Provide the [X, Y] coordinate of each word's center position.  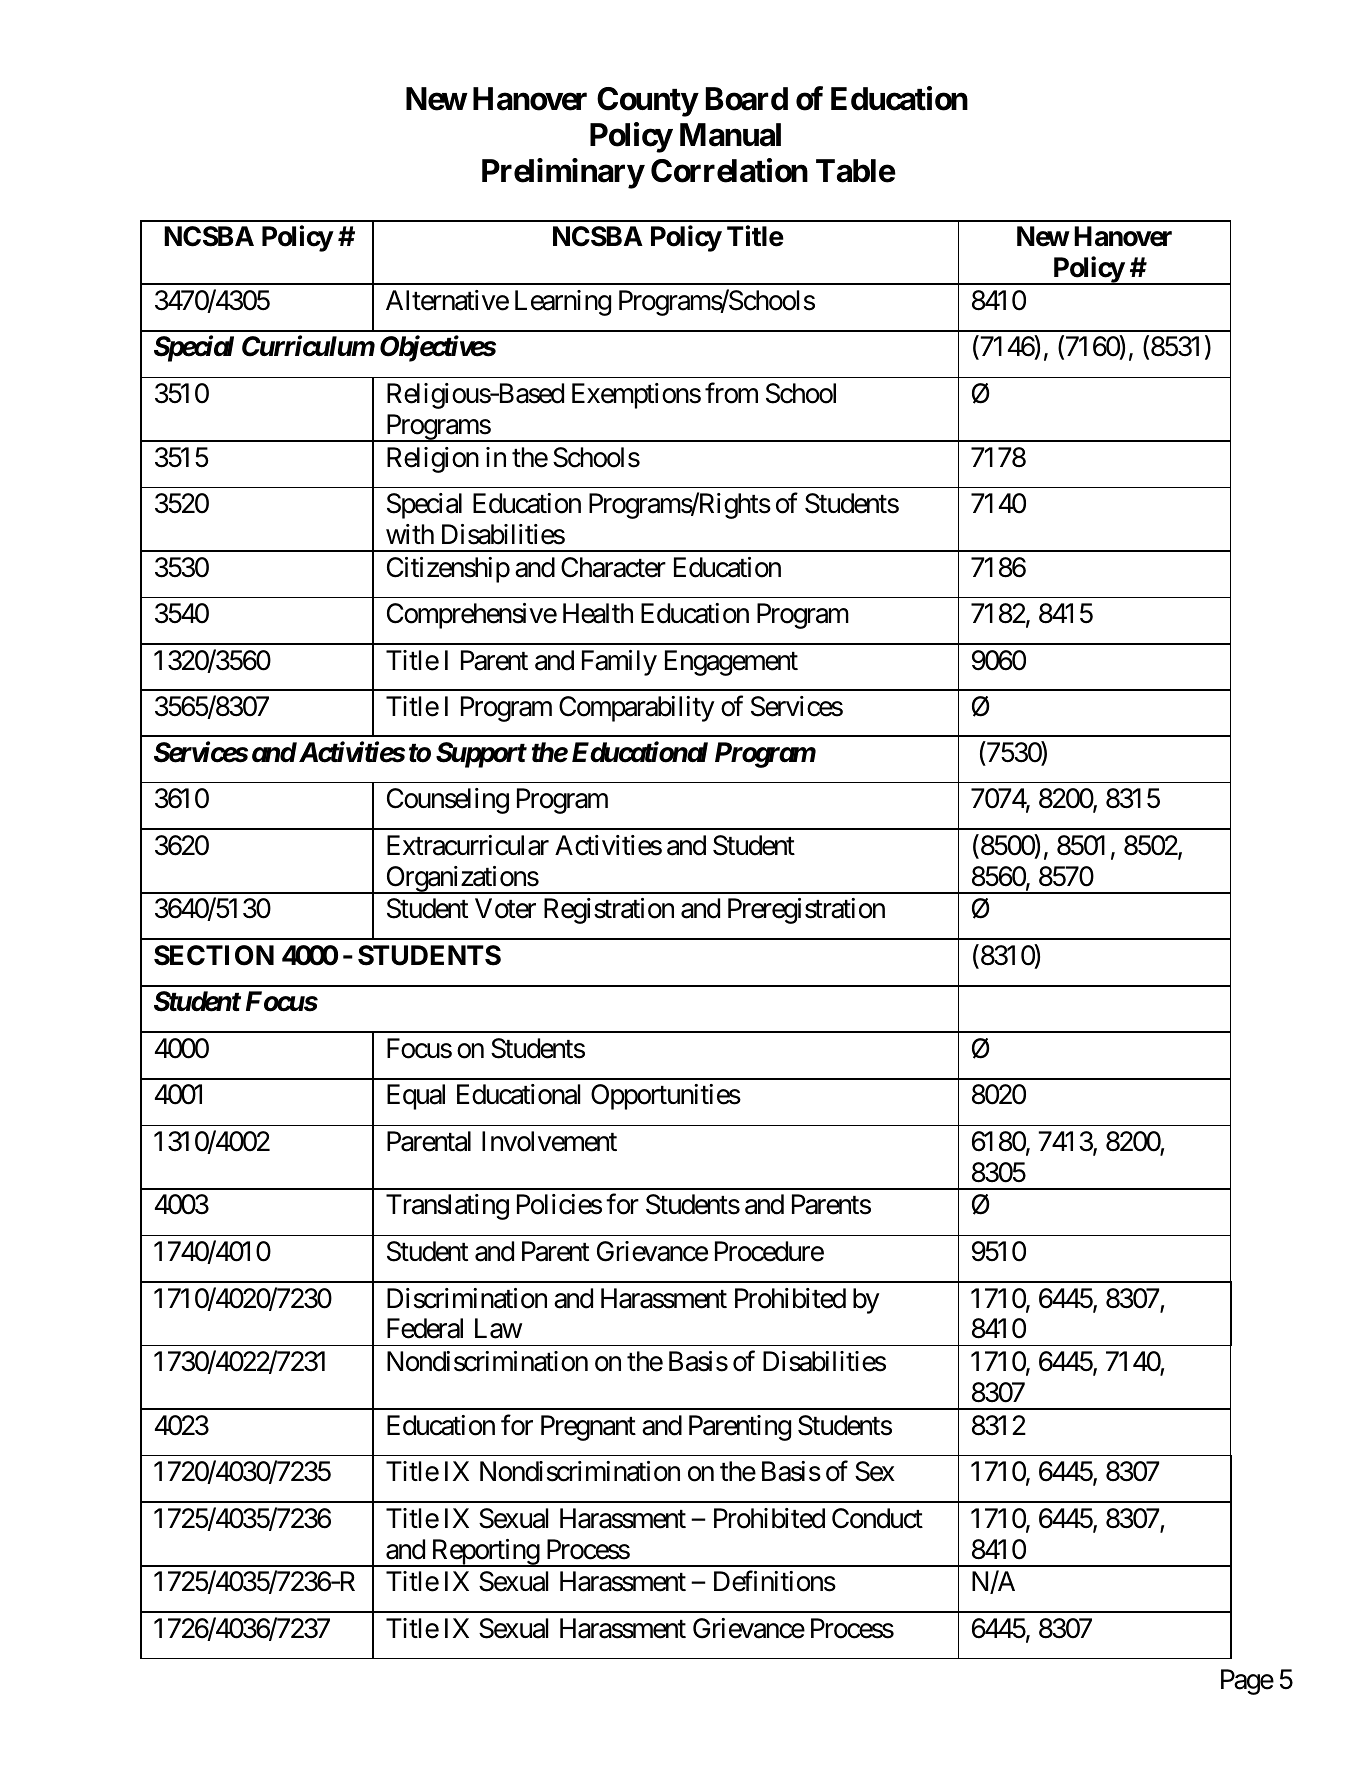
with [410, 534]
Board [747, 99]
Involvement [549, 1141]
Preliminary [563, 173]
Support [481, 755]
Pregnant [588, 1428]
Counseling [448, 801]
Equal [416, 1097]
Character [613, 567]
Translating [447, 1207]
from [731, 393]
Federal [425, 1328]
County [647, 102]
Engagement [731, 663]
